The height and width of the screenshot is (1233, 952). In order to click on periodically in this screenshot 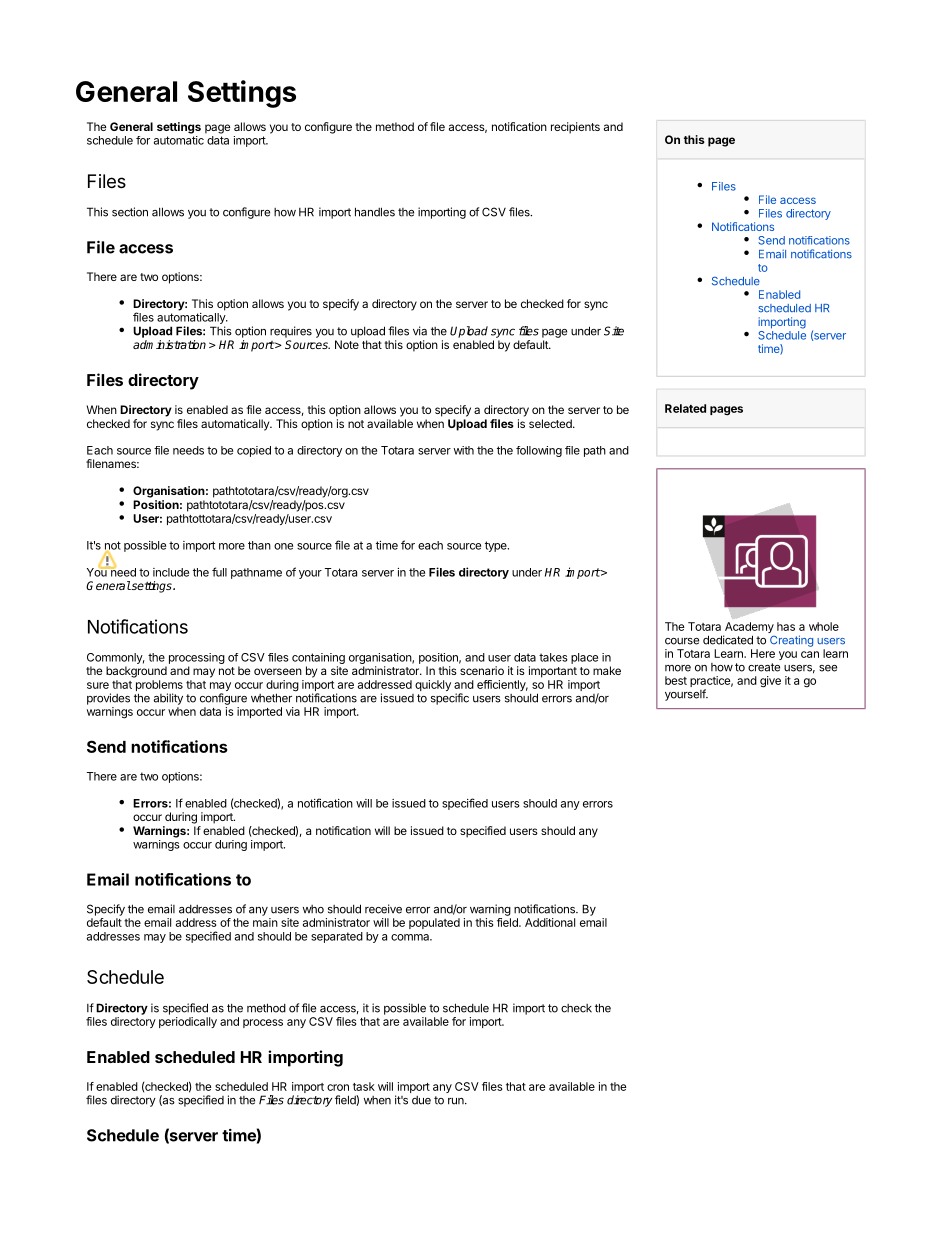, I will do `click(188, 1022)`.
